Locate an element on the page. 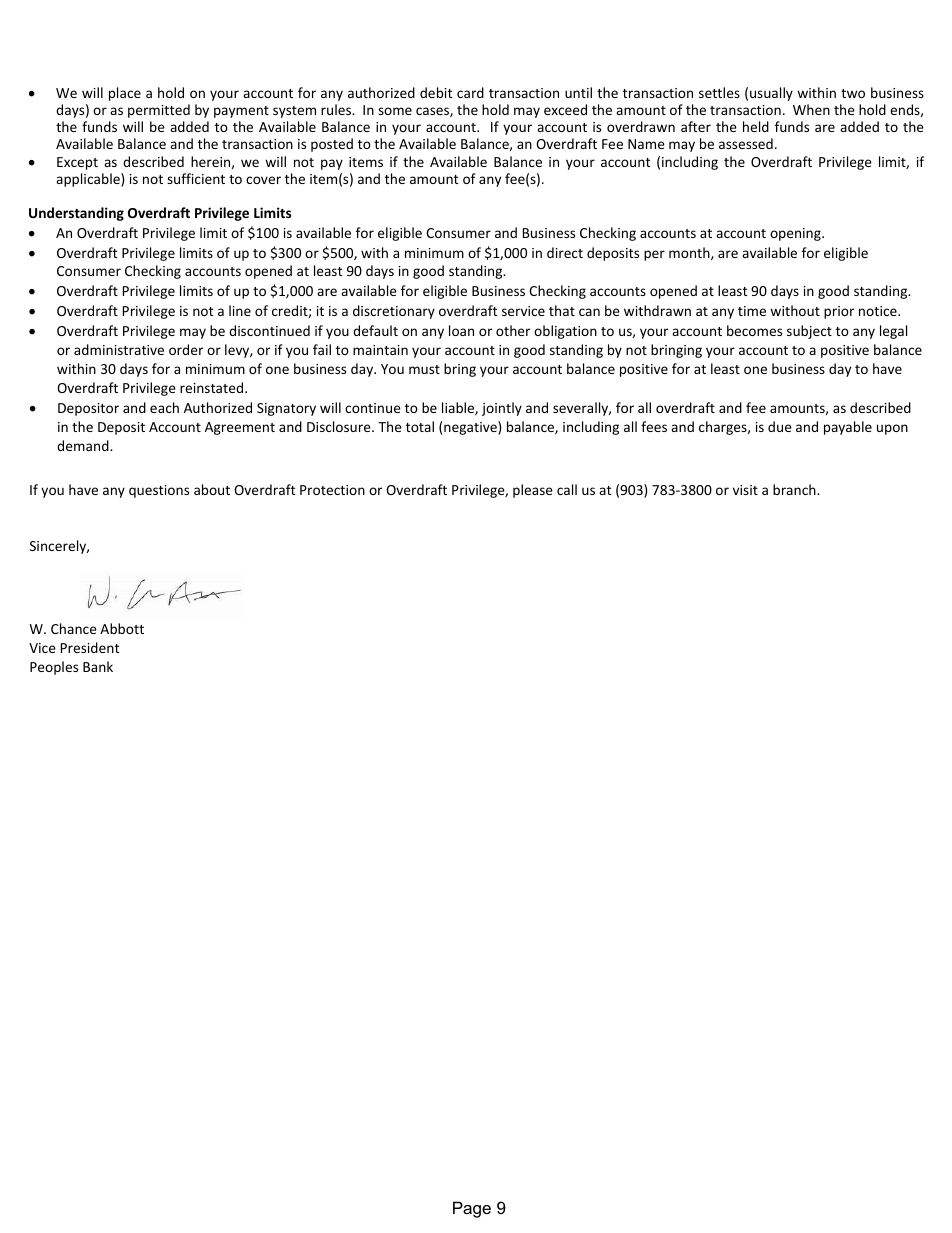 The height and width of the image is (1233, 952). Peoples is located at coordinates (54, 668).
